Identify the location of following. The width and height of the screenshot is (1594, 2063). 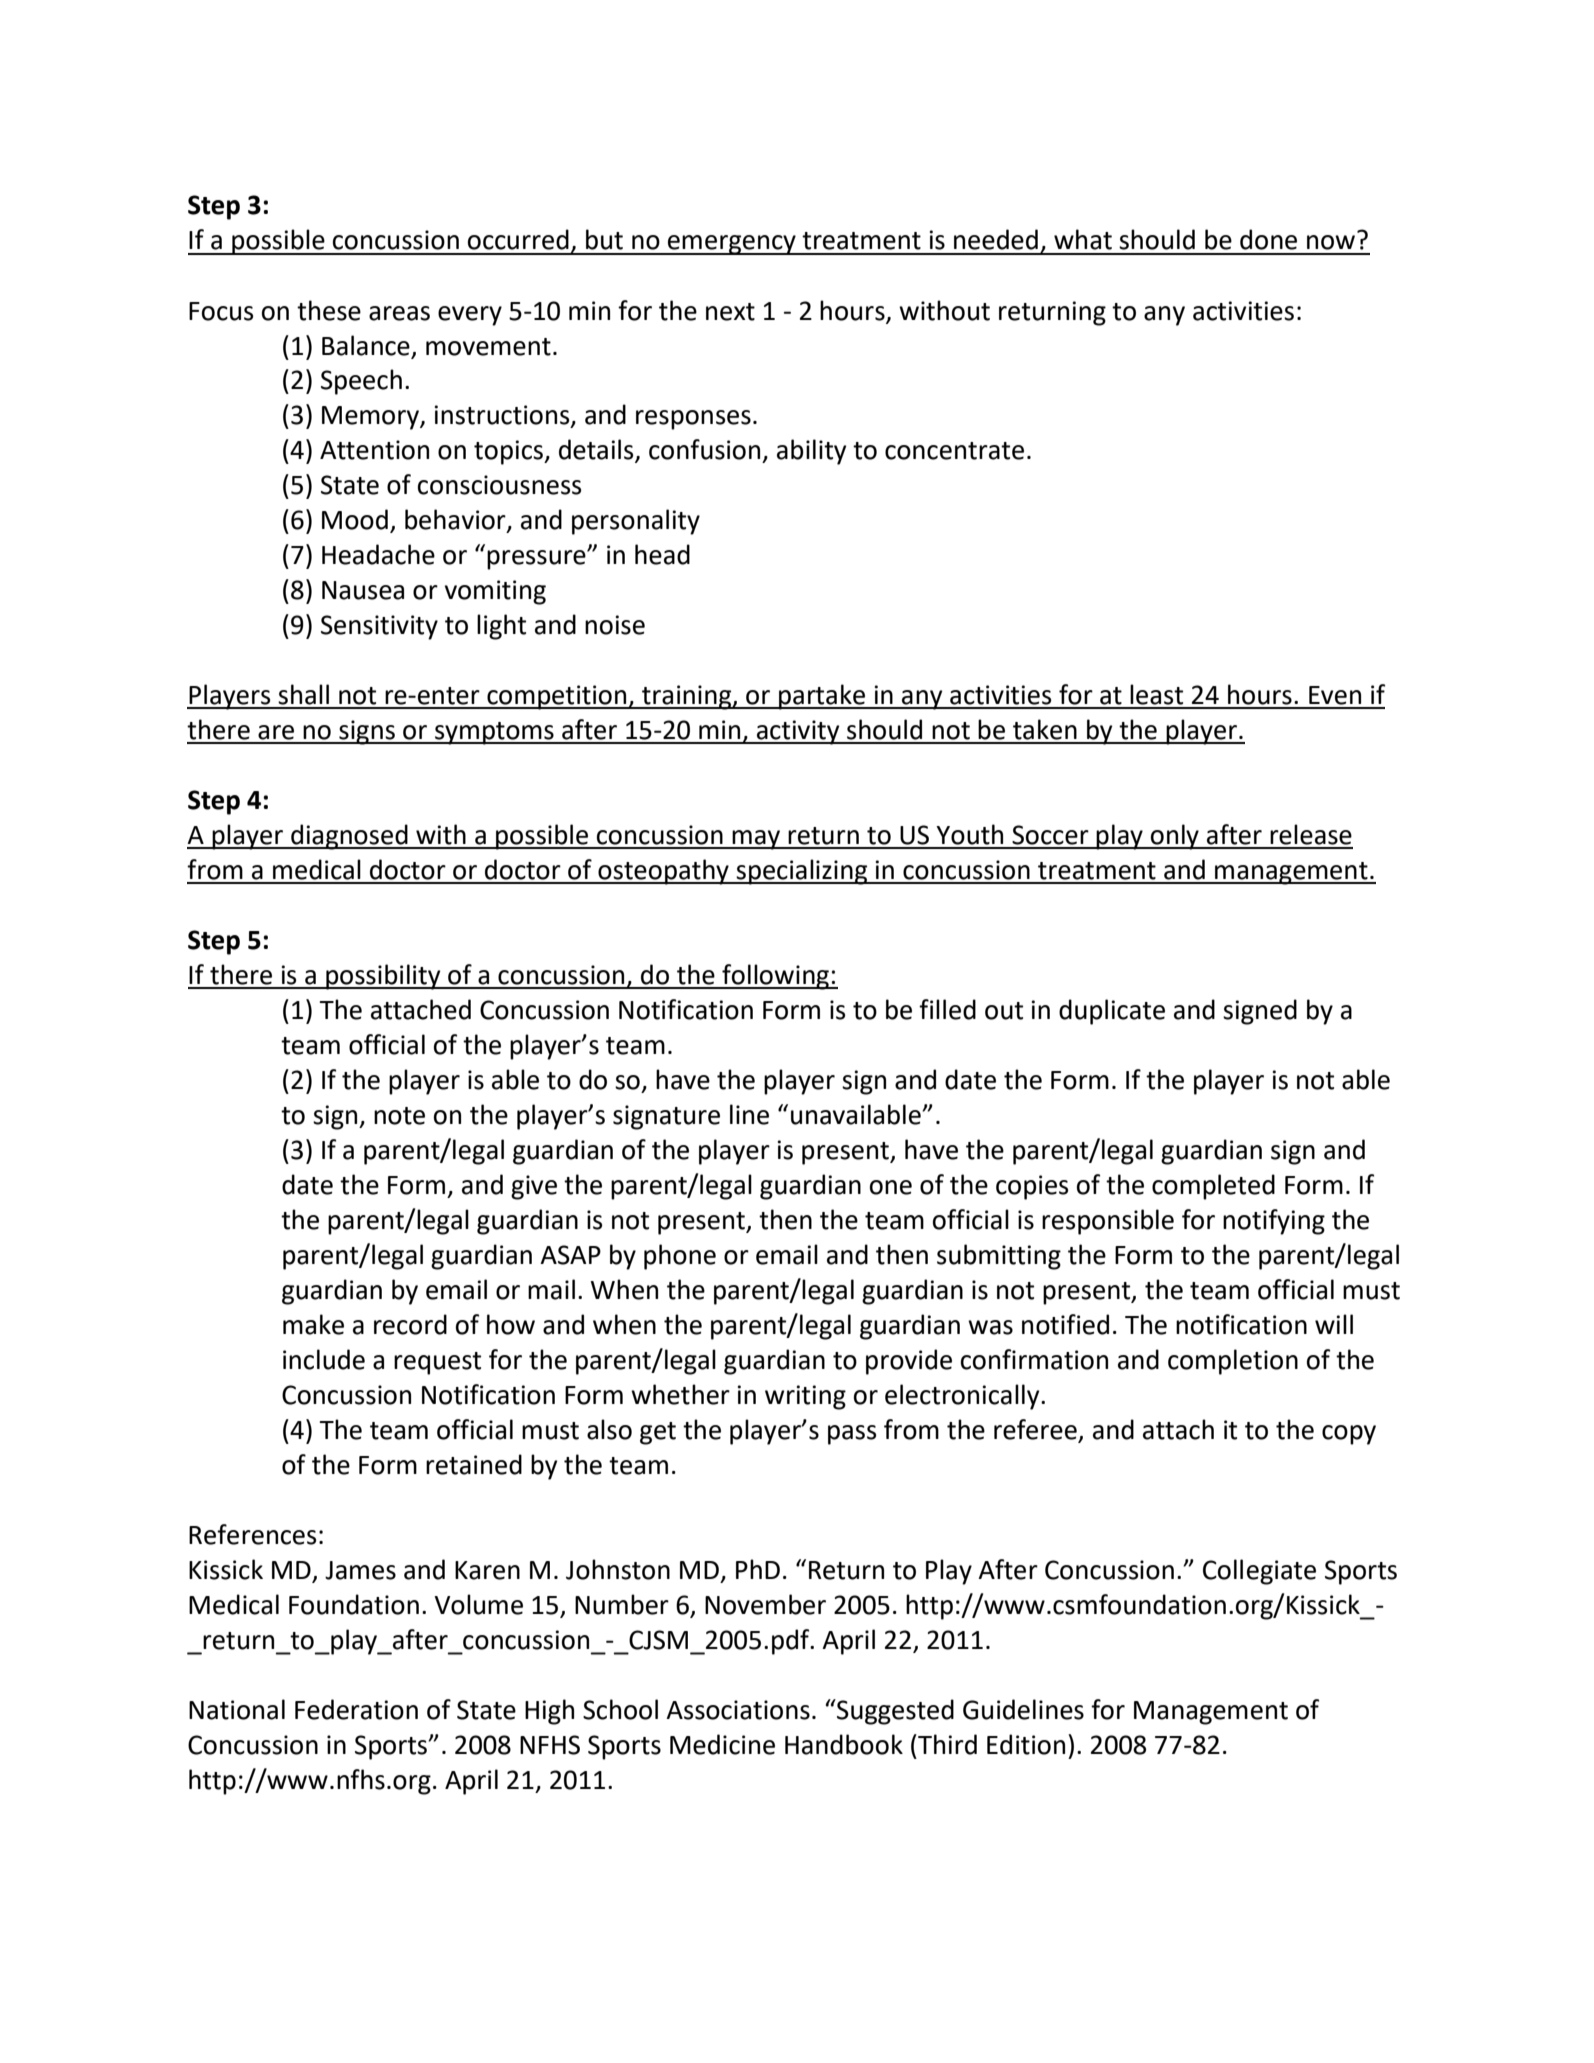
(775, 977).
